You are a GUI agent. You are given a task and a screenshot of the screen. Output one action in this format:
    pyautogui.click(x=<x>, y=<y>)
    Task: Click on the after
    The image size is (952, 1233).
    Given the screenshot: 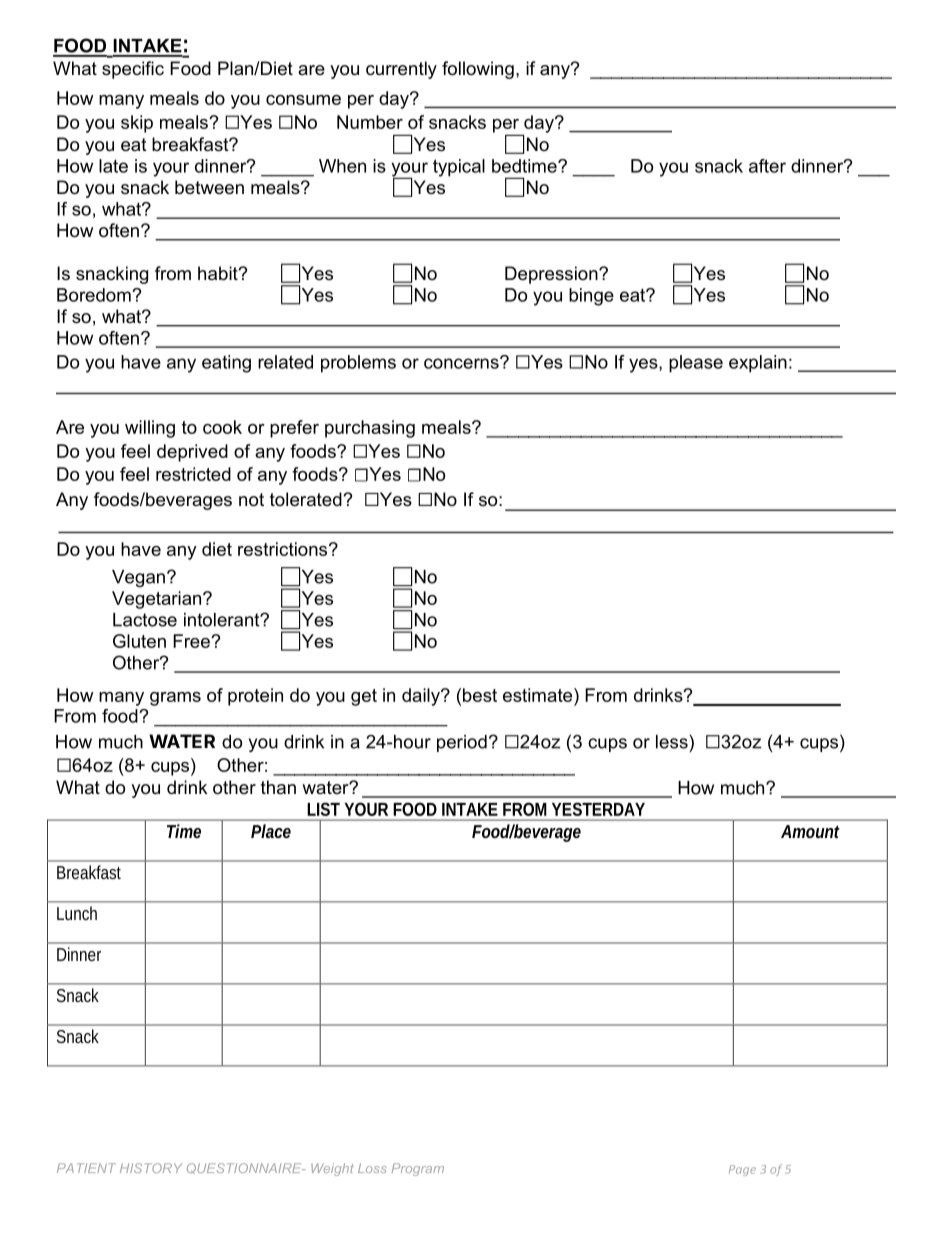 What is the action you would take?
    pyautogui.click(x=767, y=166)
